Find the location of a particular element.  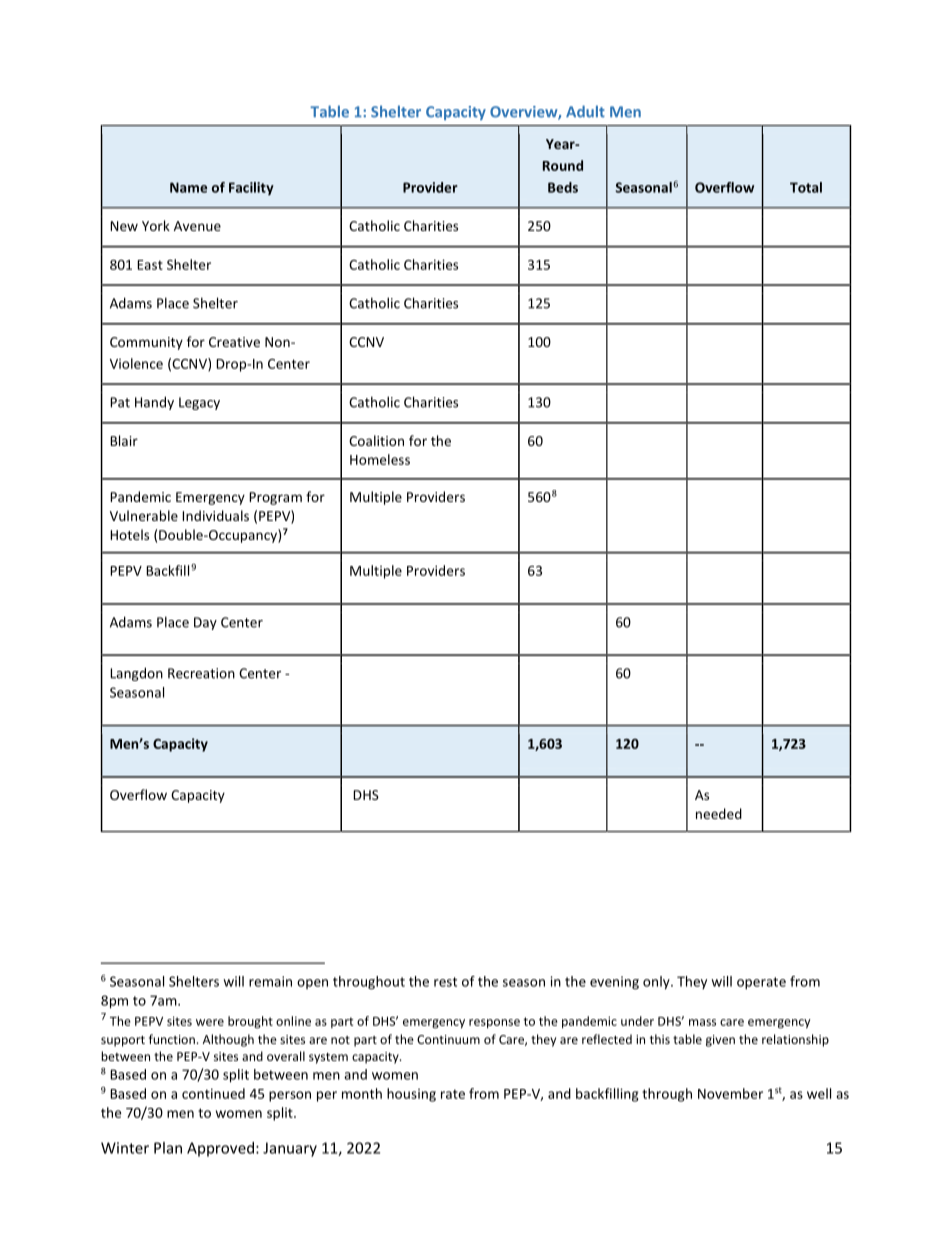

continued is located at coordinates (213, 1093).
